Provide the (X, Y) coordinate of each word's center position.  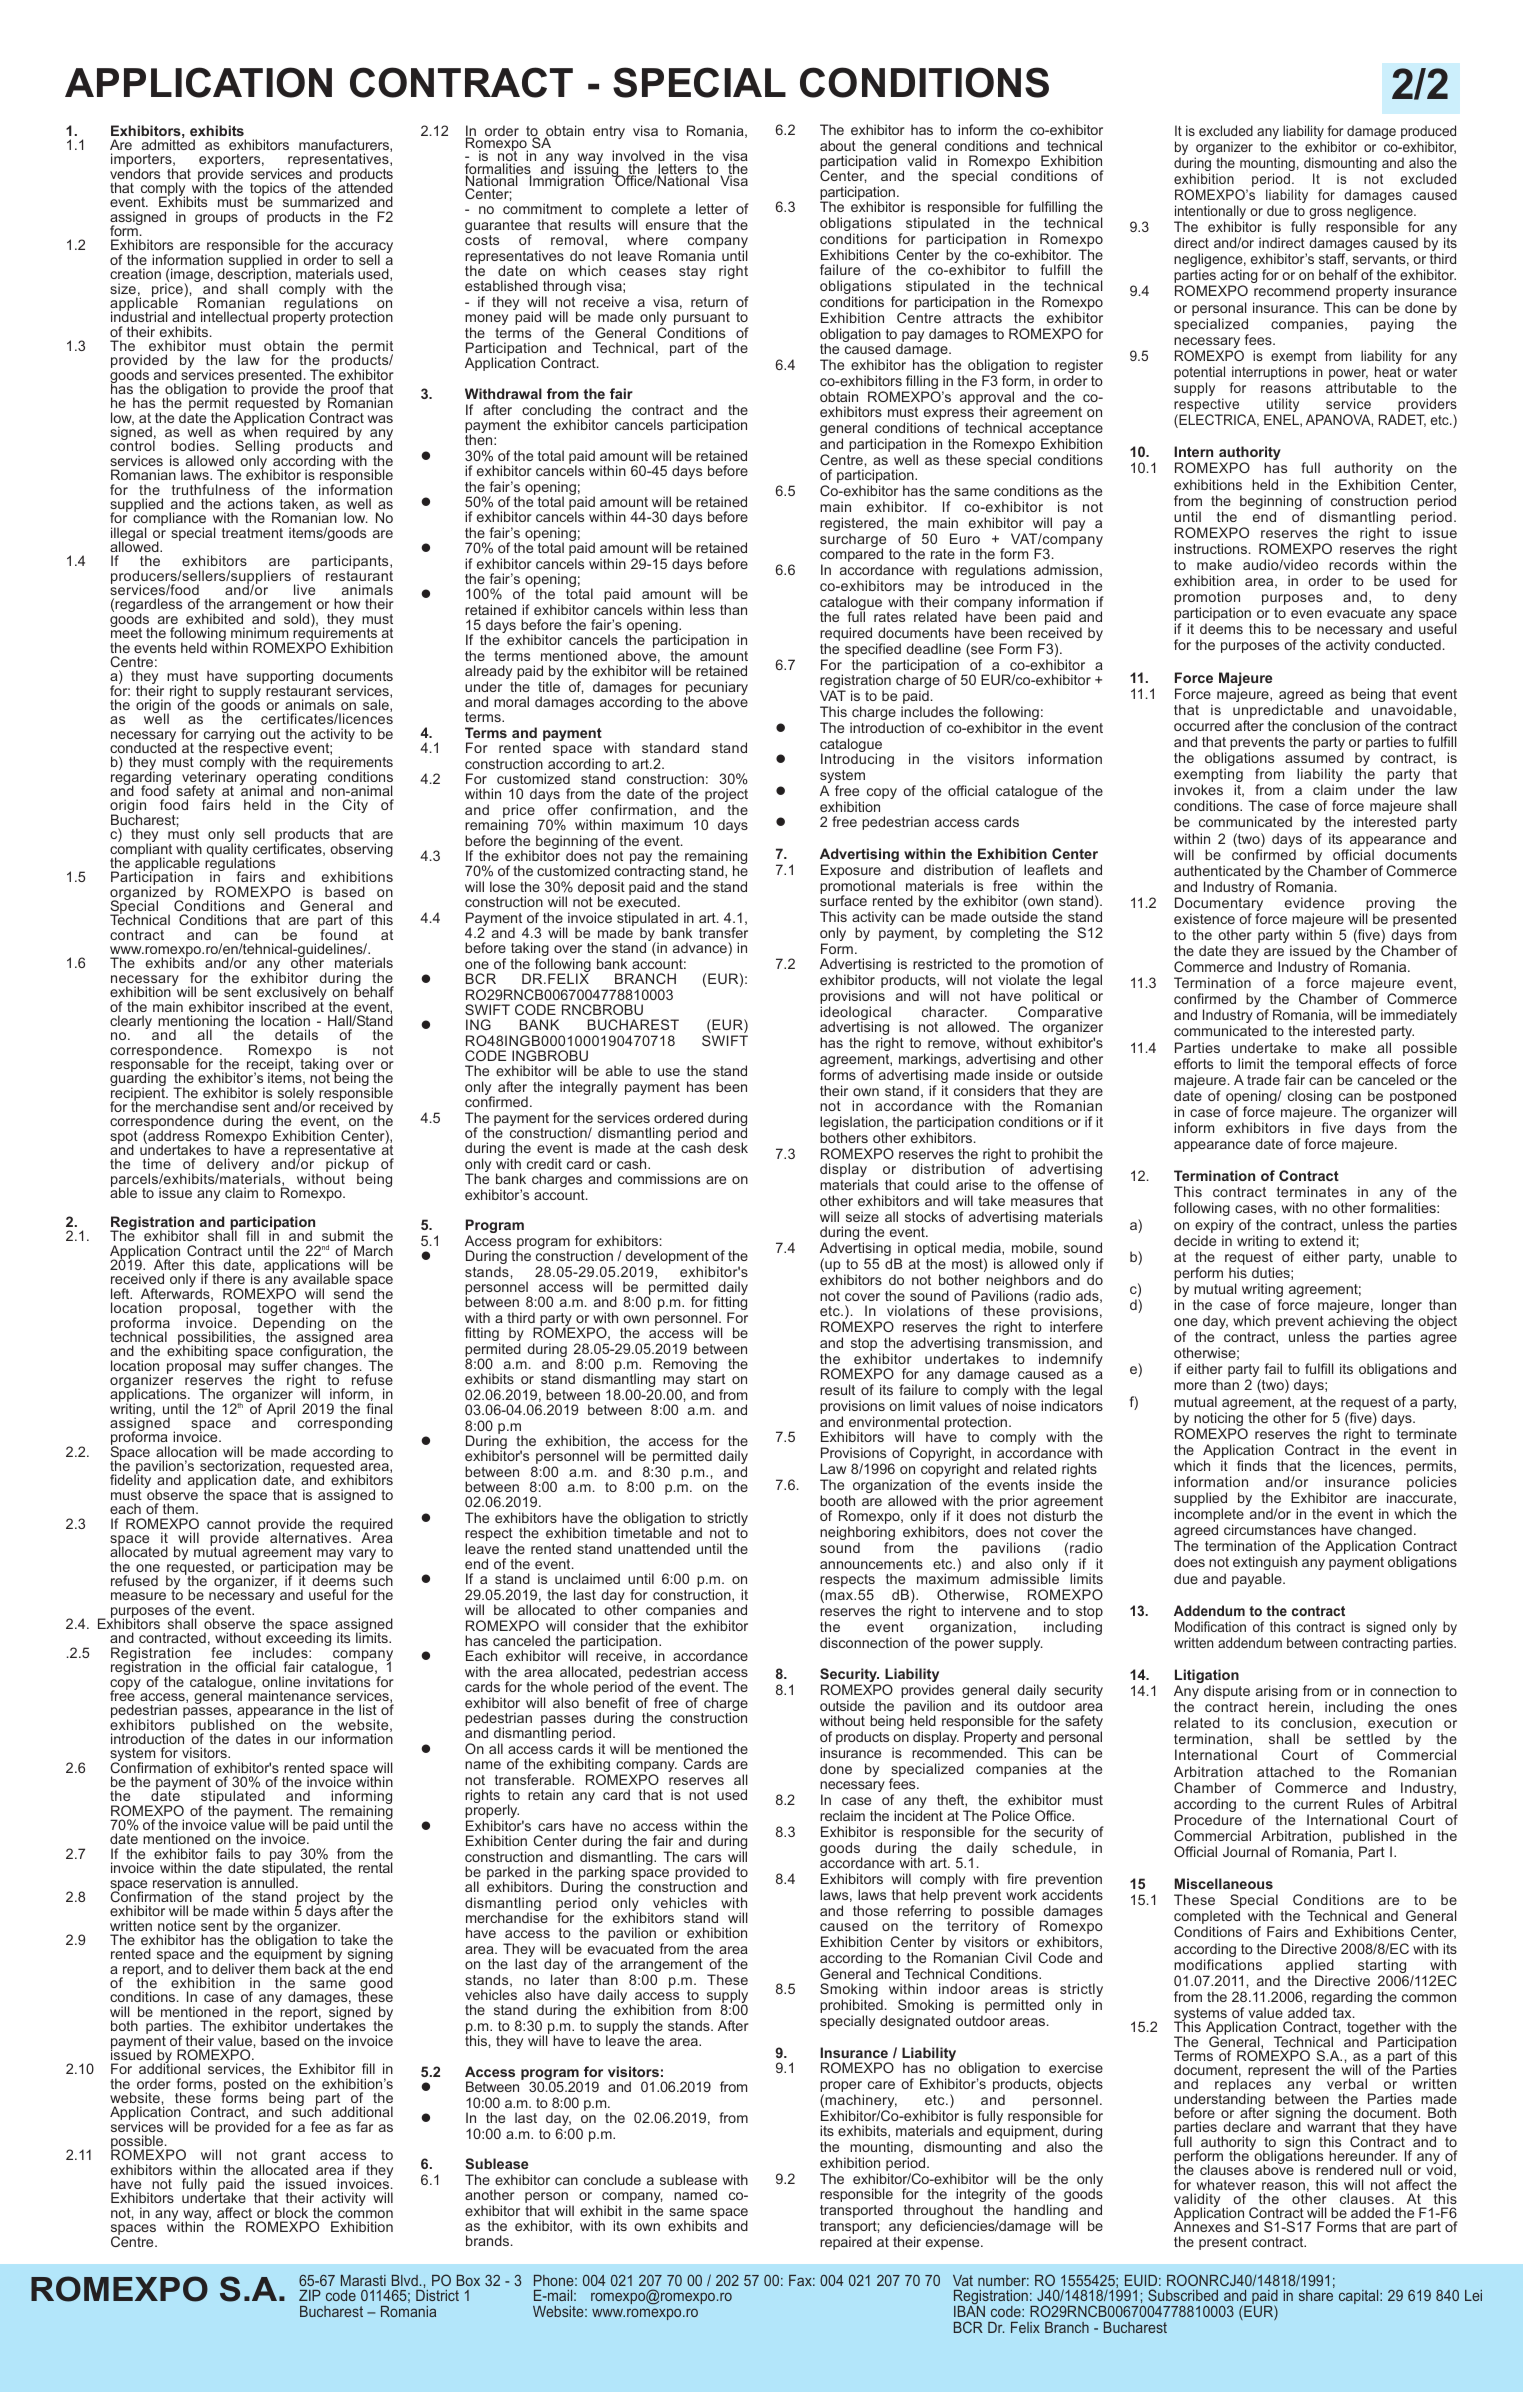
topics (268, 190)
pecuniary (716, 689)
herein (1290, 1707)
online (281, 1681)
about (838, 145)
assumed (1314, 757)
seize (862, 1216)
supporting (280, 678)
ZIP (310, 2295)
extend (1321, 1240)
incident (918, 1815)
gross (1324, 215)
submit (343, 1235)
